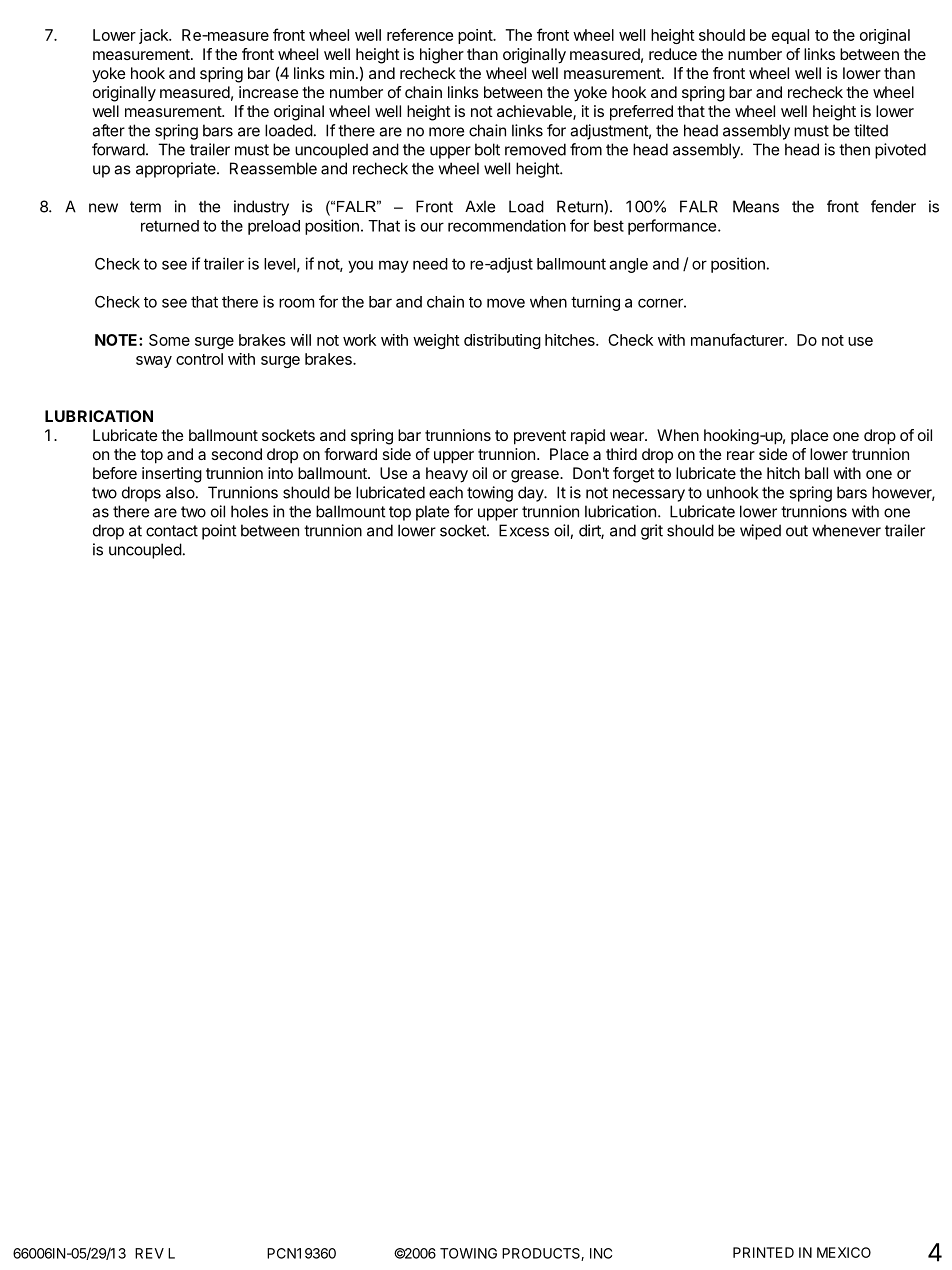  What do you see at coordinates (763, 1252) in the image?
I see `PRINTED` at bounding box center [763, 1252].
